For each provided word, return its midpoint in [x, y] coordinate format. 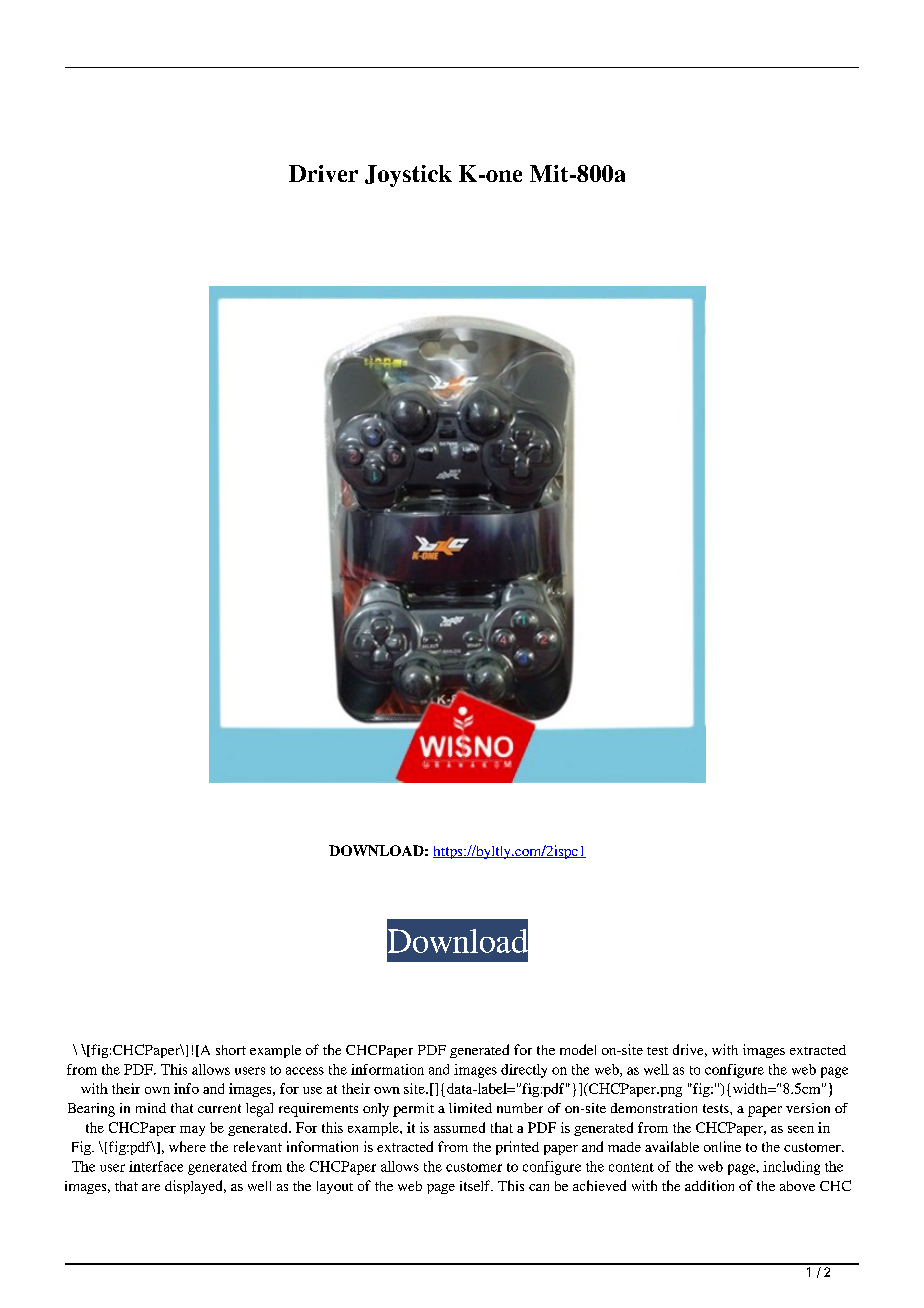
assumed [459, 1127]
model [578, 1049]
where [187, 1146]
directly [524, 1071]
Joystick [408, 176]
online [722, 1146]
